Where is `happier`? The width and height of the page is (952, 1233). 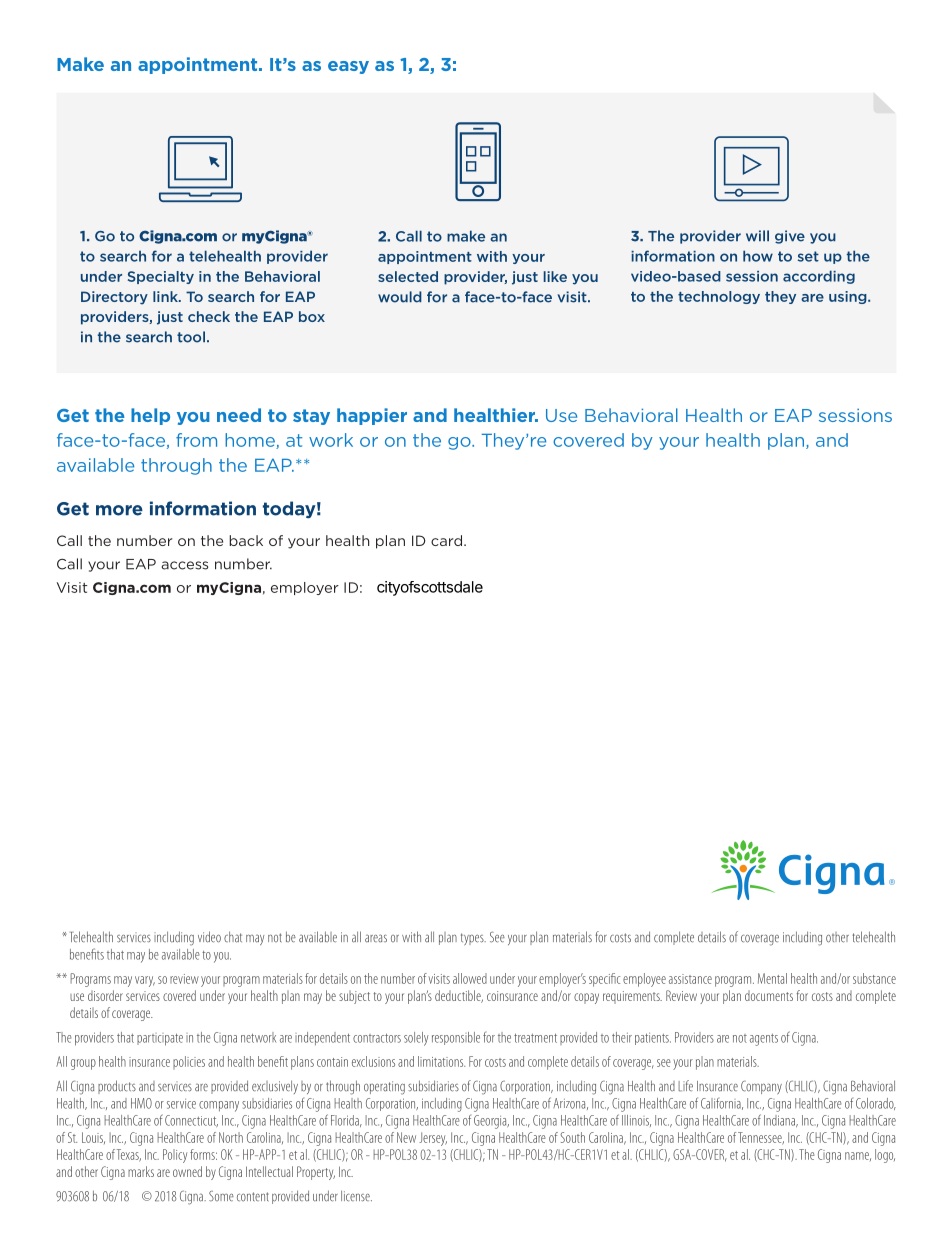 happier is located at coordinates (372, 416).
